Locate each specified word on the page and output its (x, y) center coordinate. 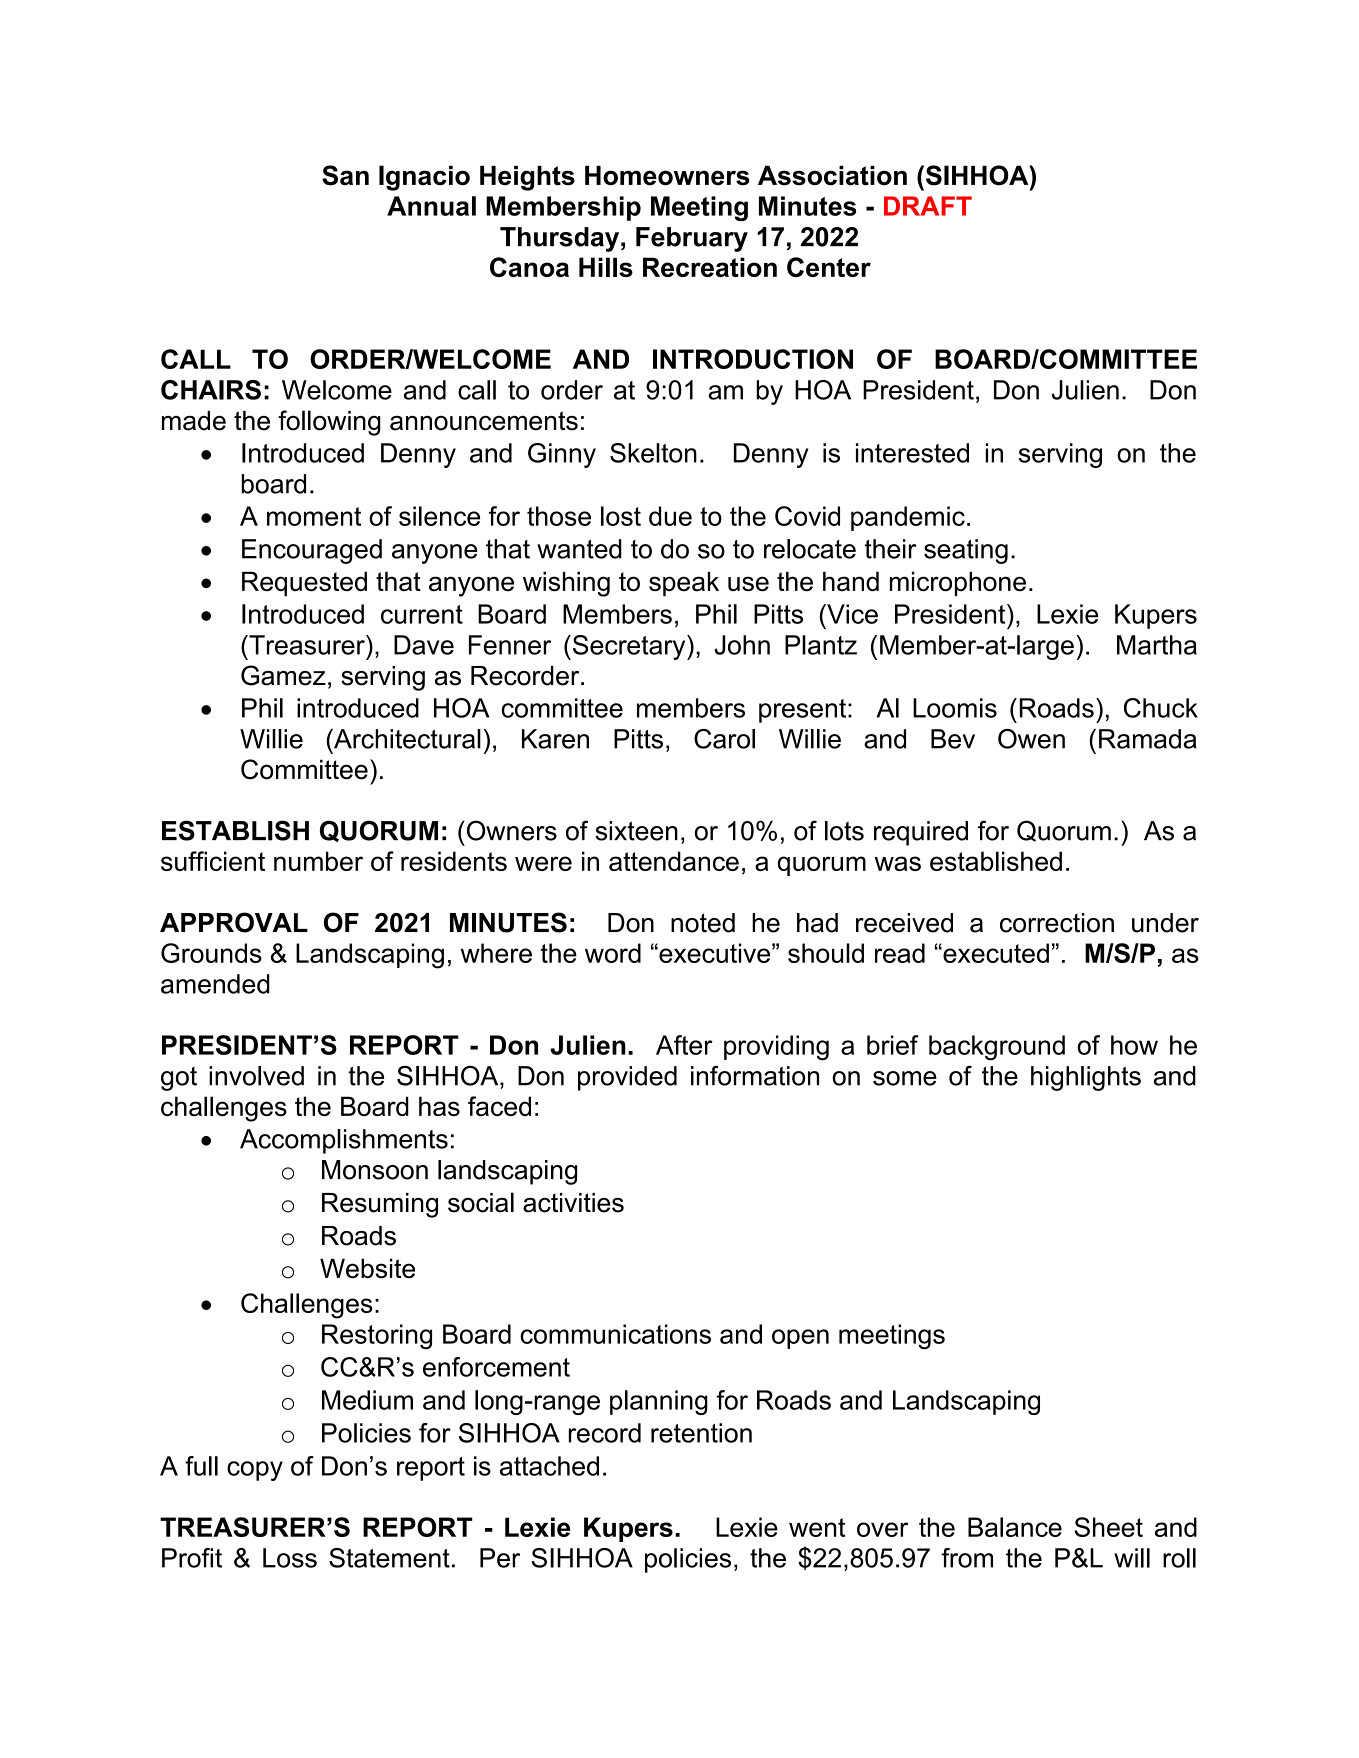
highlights (1086, 1078)
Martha (1157, 645)
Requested (304, 584)
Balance (1015, 1527)
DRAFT (928, 206)
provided (627, 1078)
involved (256, 1076)
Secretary (630, 647)
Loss (290, 1558)
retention (701, 1433)
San (345, 175)
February (692, 239)
